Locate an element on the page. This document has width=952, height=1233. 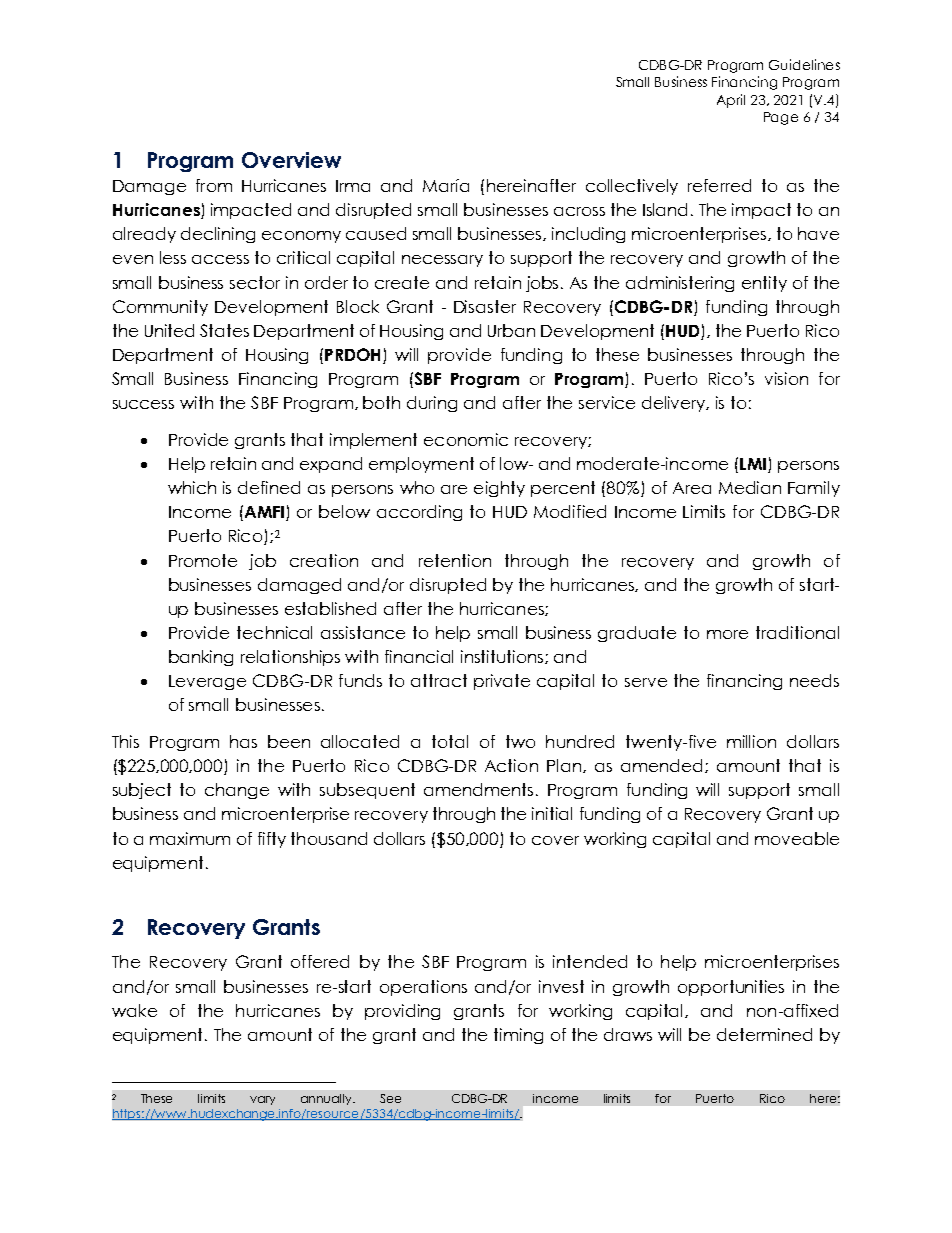
private is located at coordinates (502, 682).
